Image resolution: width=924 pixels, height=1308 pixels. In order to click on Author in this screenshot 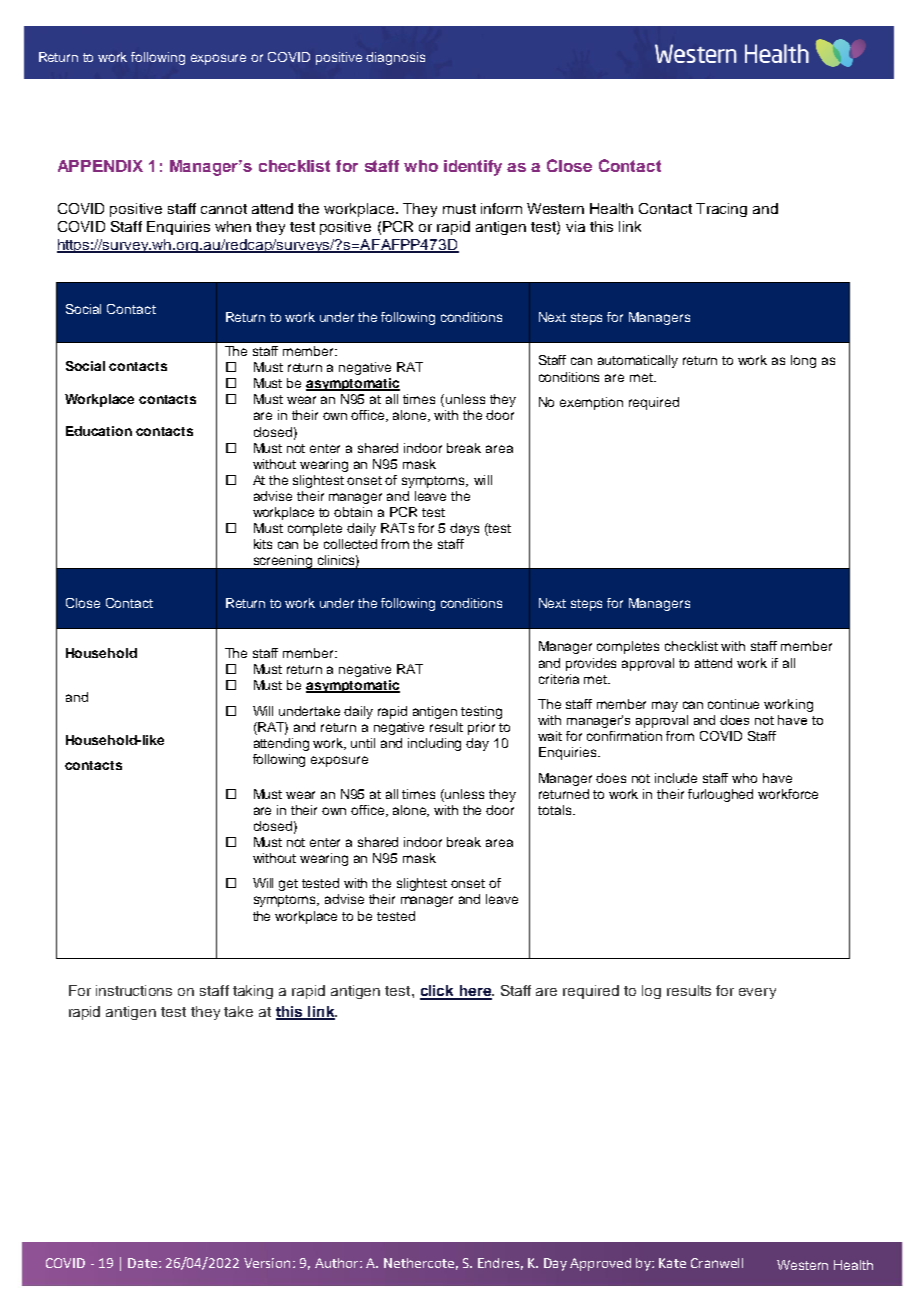, I will do `click(338, 1263)`.
